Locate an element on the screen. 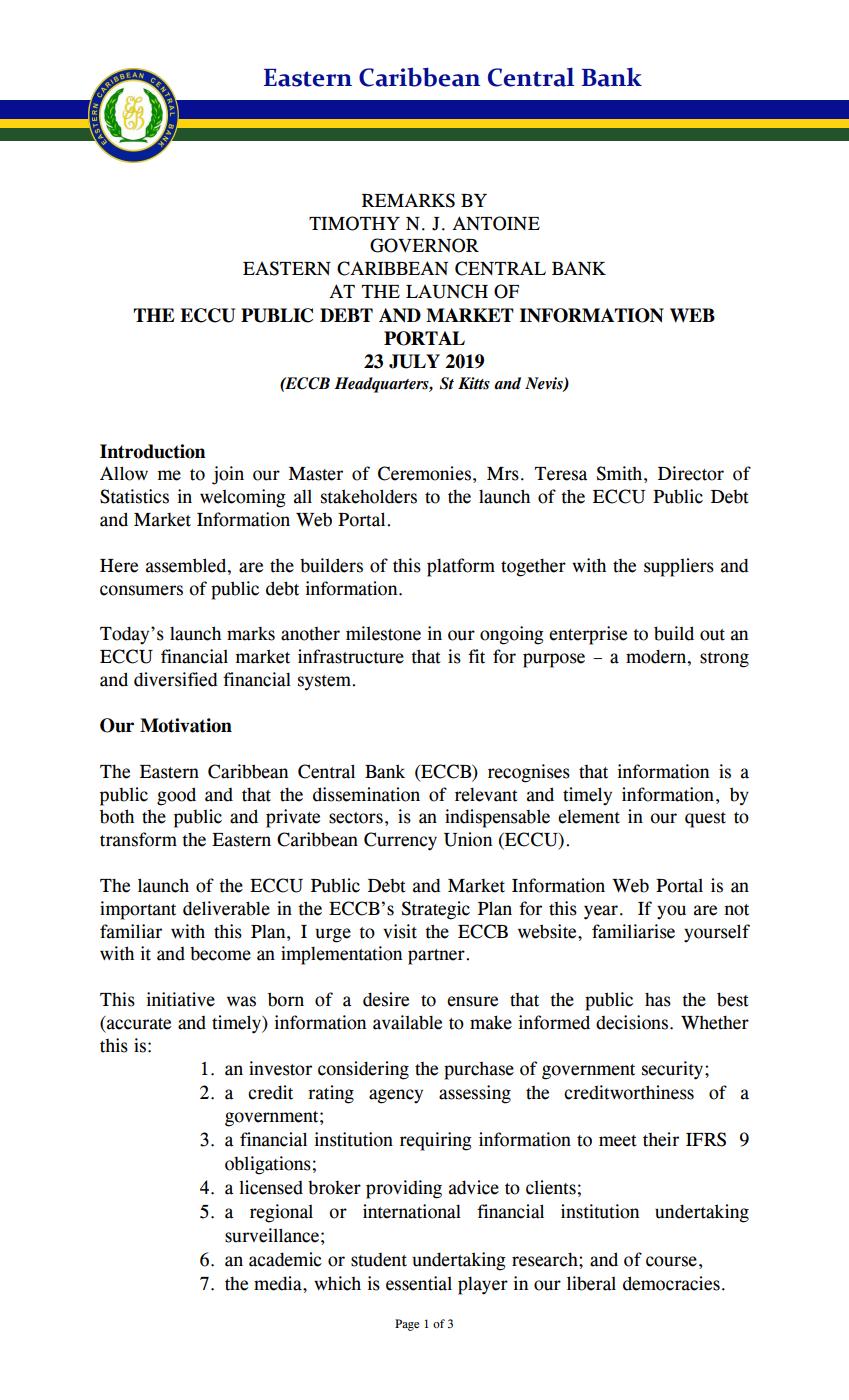 The image size is (849, 1400). TIMOTHY is located at coordinates (354, 223).
